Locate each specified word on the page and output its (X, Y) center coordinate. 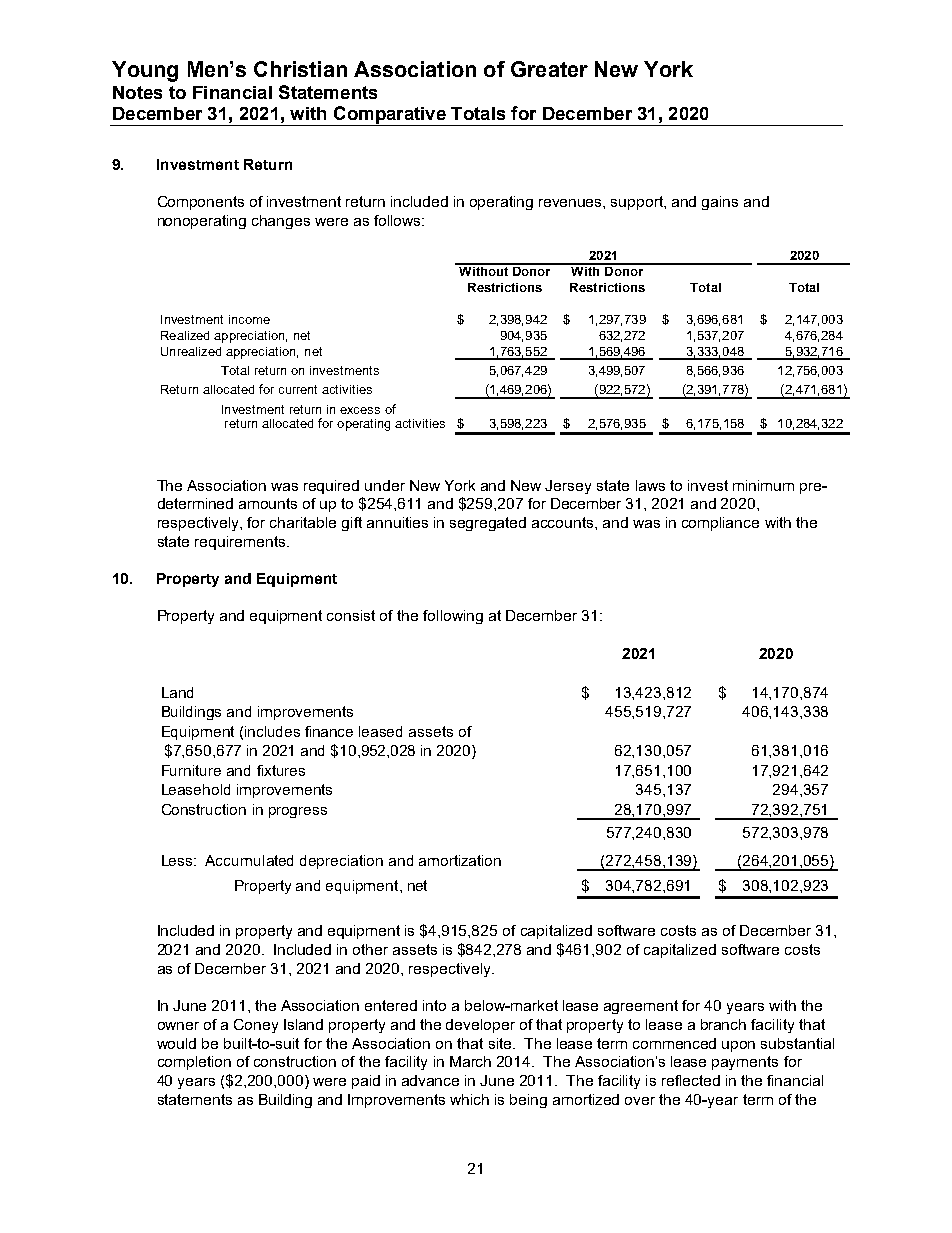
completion (194, 1063)
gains (720, 203)
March (470, 1061)
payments (745, 1063)
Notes (137, 92)
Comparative (390, 116)
